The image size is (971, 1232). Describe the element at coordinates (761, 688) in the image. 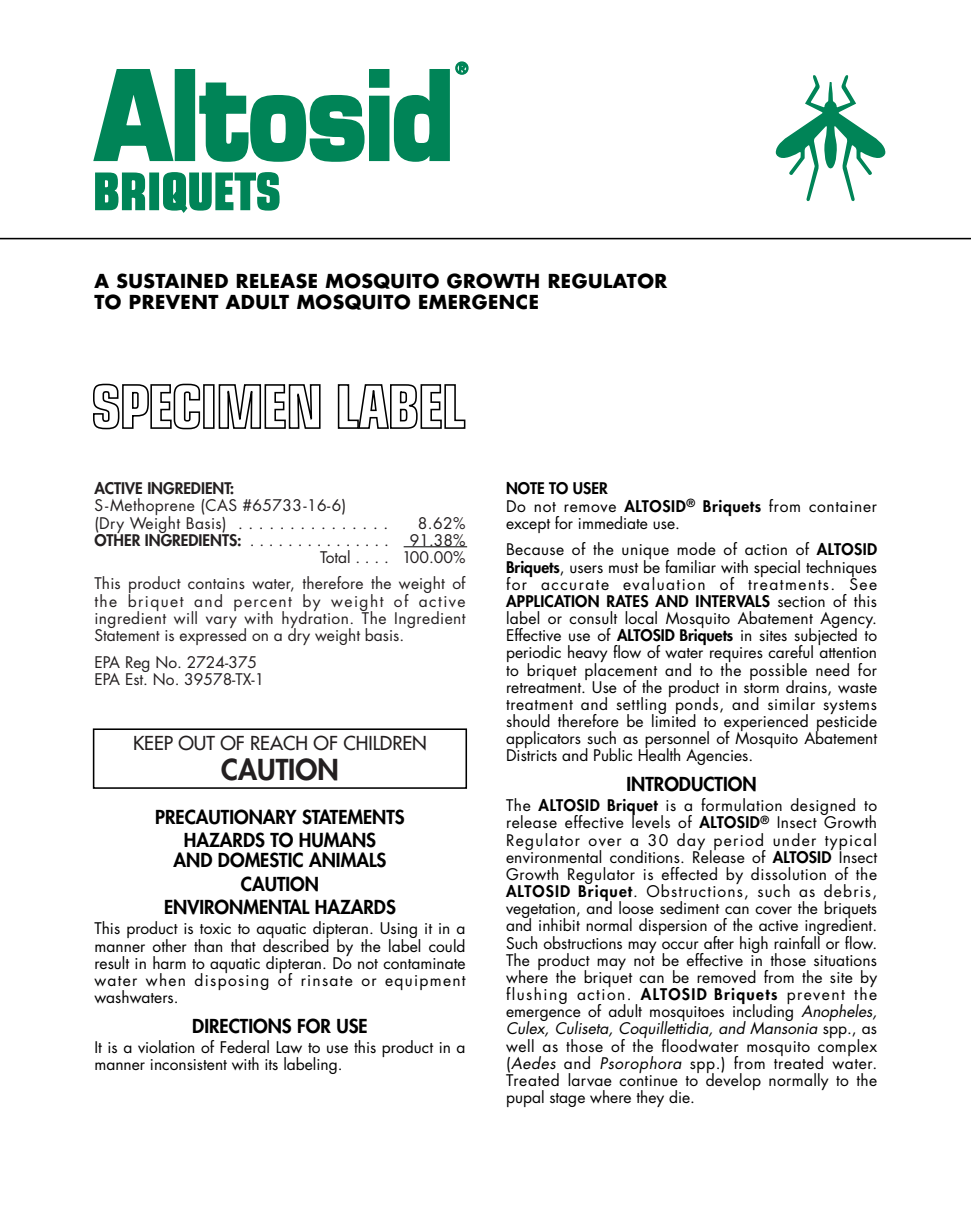

I see `storm` at that location.
